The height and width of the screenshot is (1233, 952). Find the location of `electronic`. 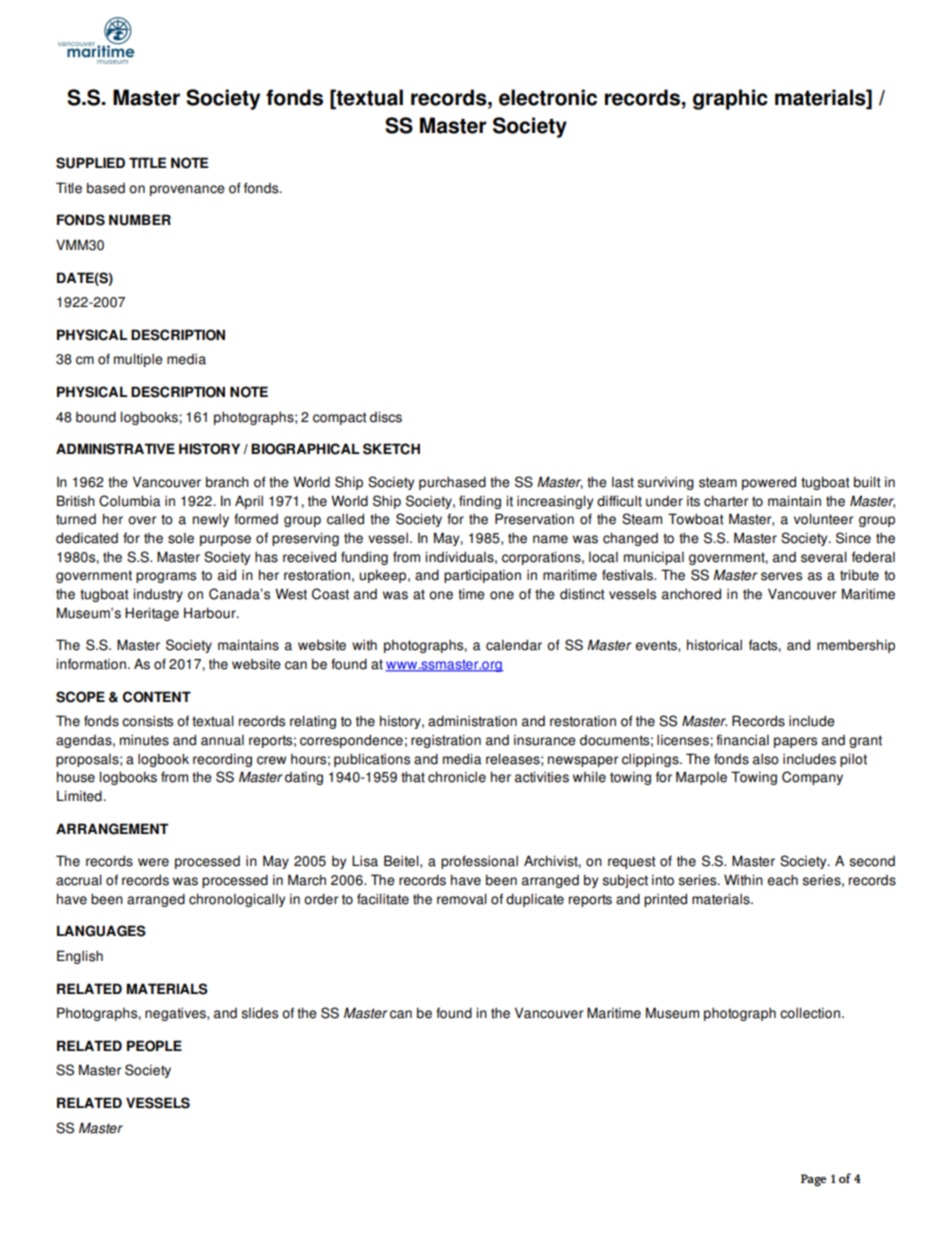

electronic is located at coordinates (548, 97).
